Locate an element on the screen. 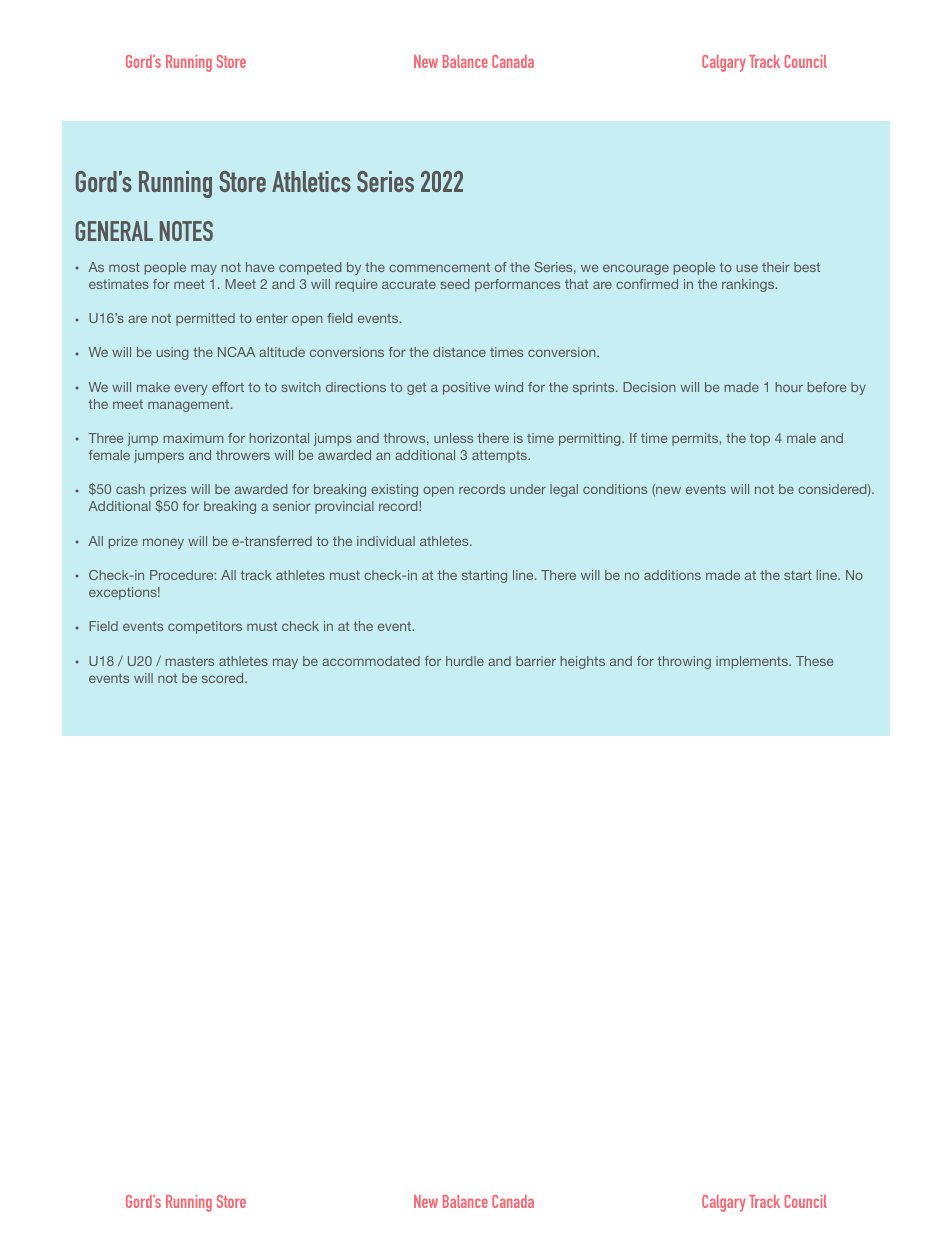 This screenshot has width=952, height=1233. under is located at coordinates (528, 489).
